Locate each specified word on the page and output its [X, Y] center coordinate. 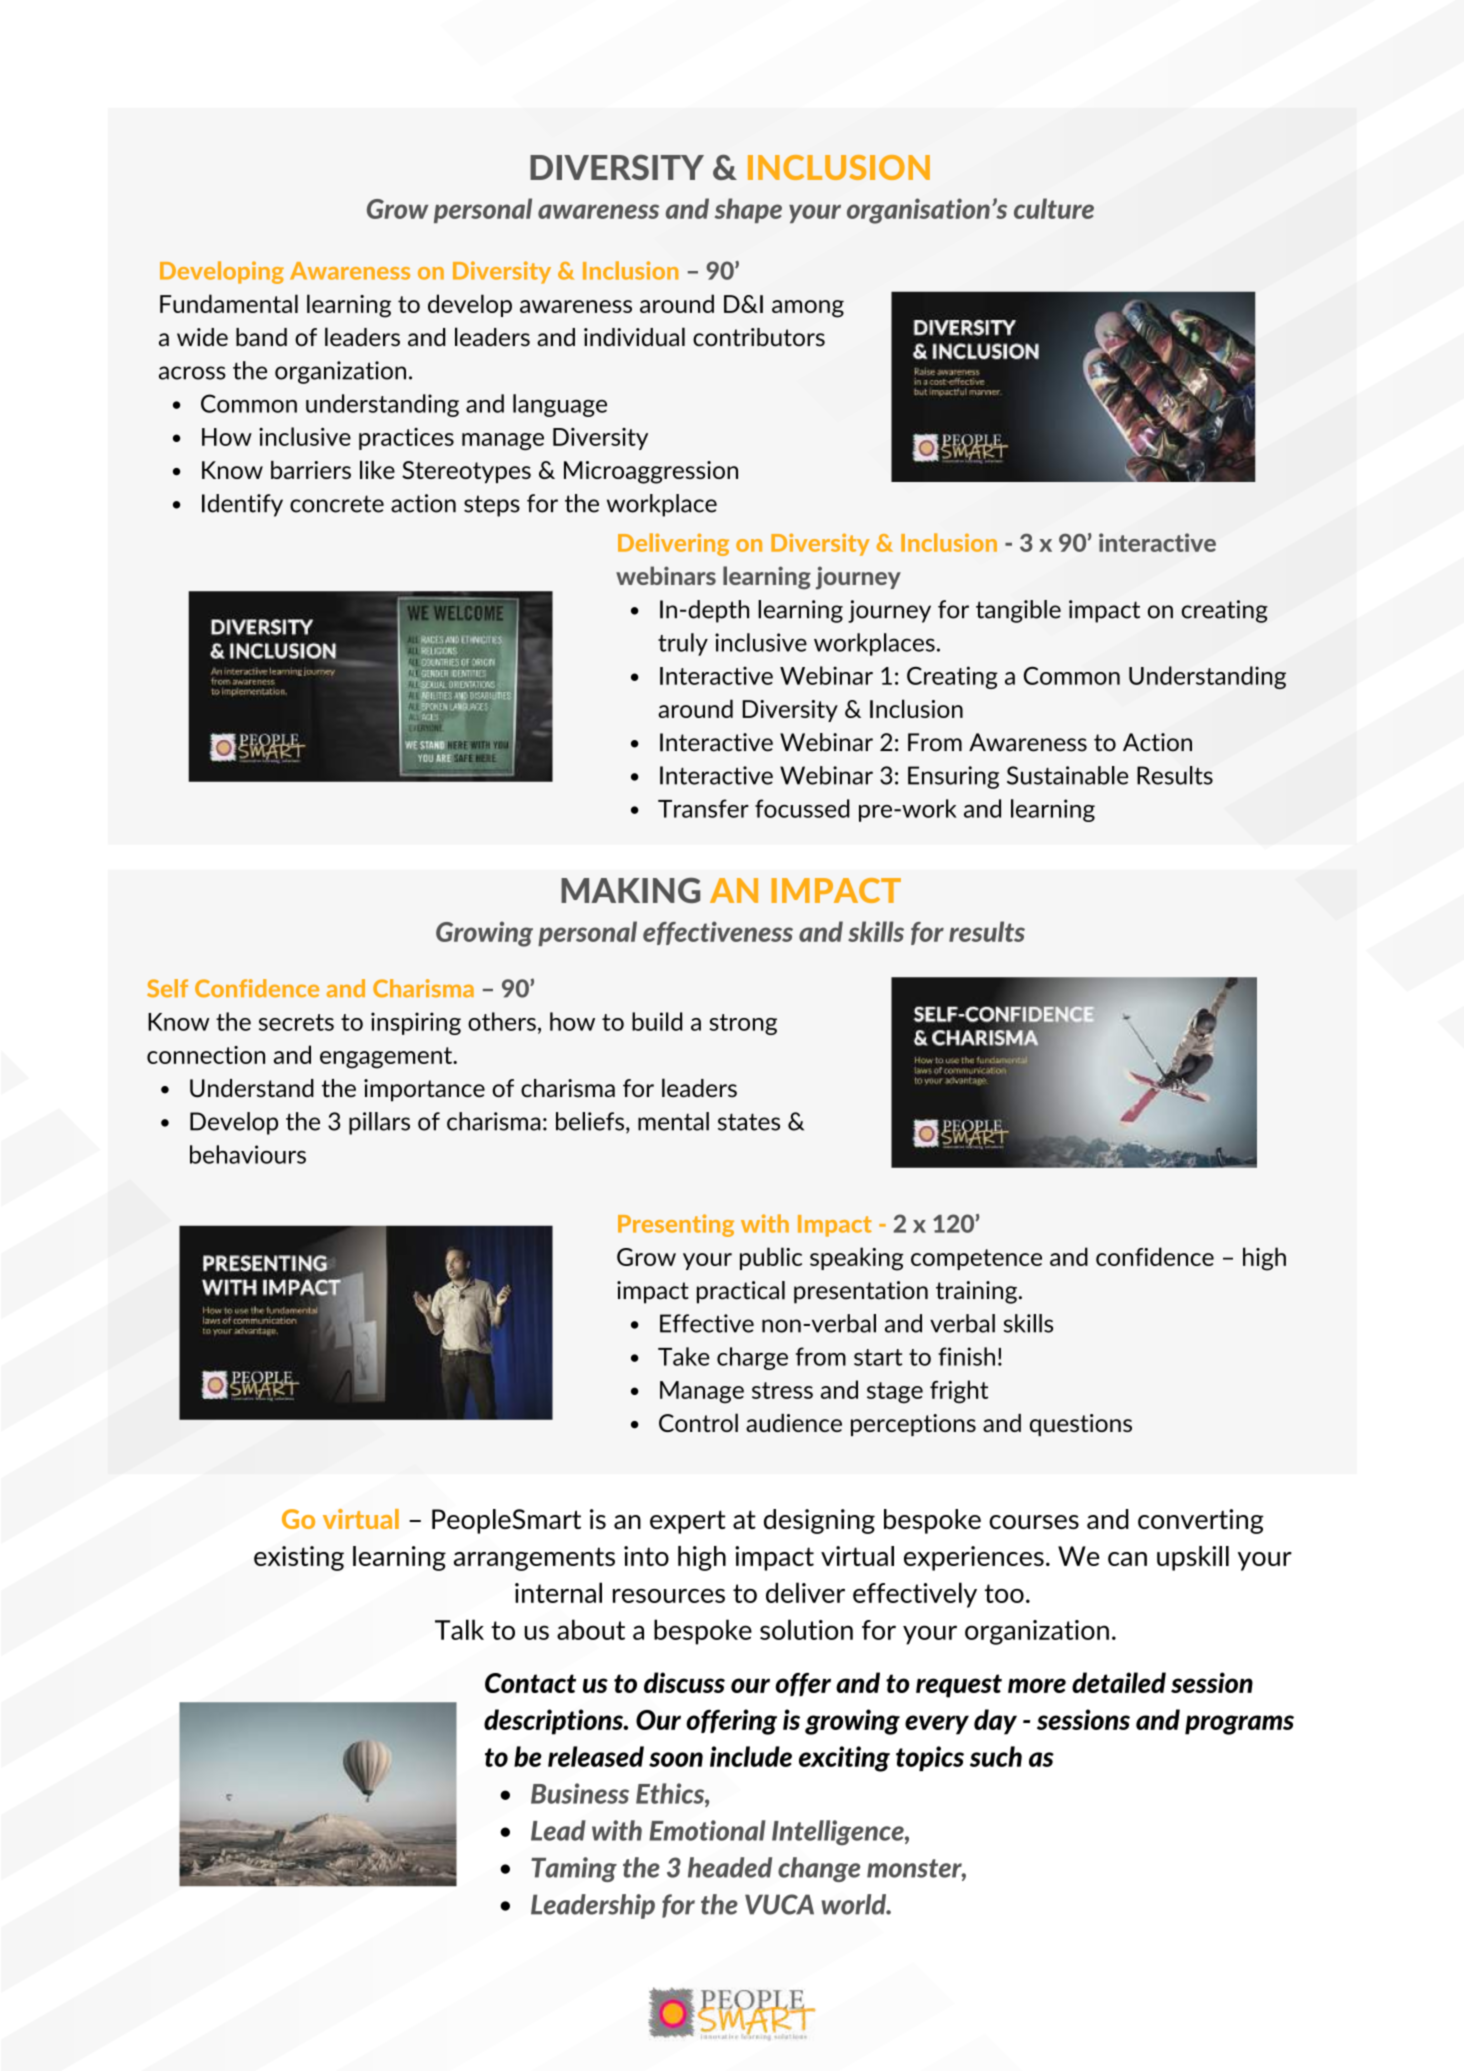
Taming [574, 1869]
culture [1054, 208]
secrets [296, 1022]
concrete [337, 504]
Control [698, 1422]
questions [1081, 1425]
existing [299, 1558]
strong [743, 1024]
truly [683, 644]
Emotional [707, 1830]
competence [976, 1259]
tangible [1018, 611]
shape [748, 210]
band [261, 337]
